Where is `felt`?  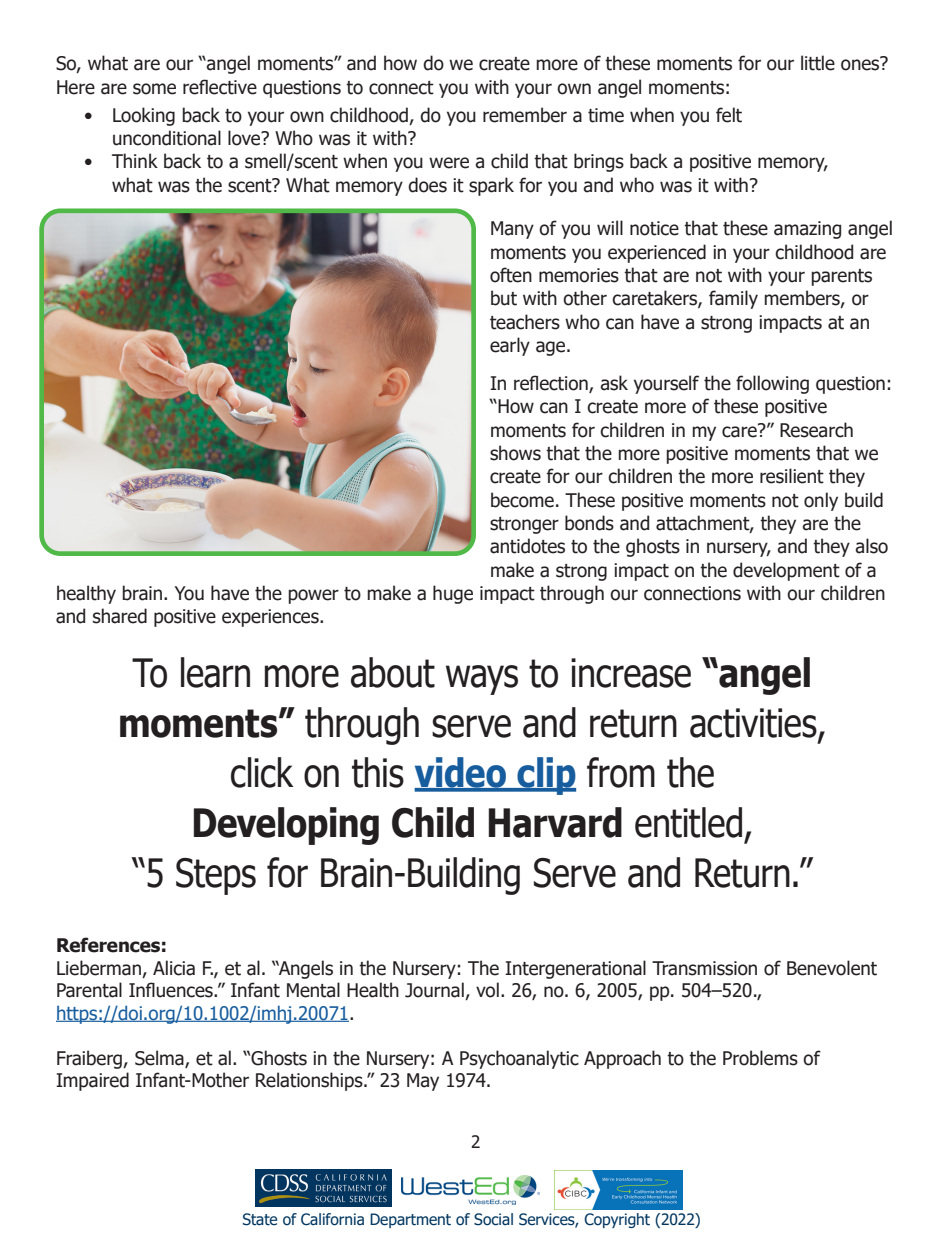
felt is located at coordinates (729, 115).
